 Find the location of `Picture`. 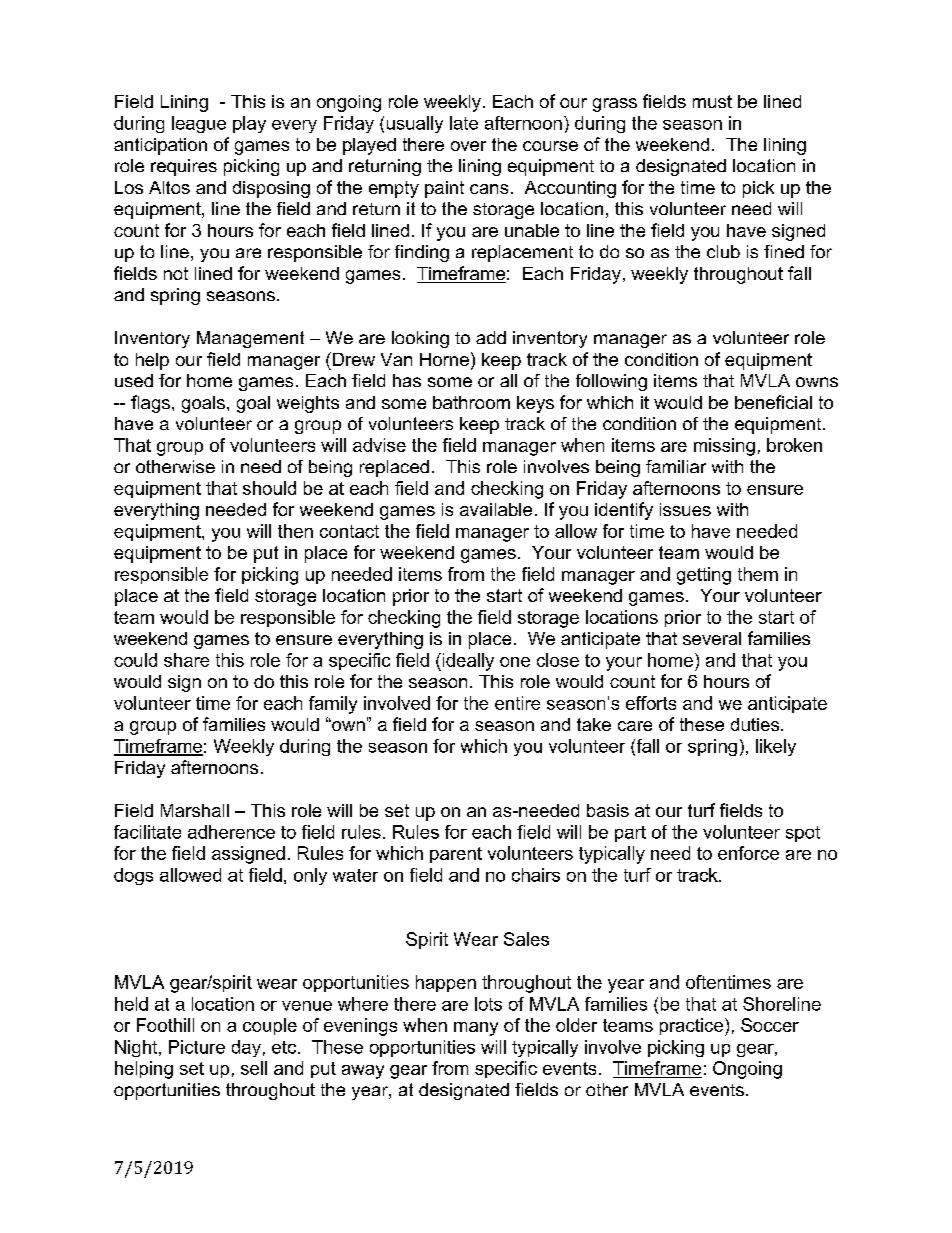

Picture is located at coordinates (197, 1047).
